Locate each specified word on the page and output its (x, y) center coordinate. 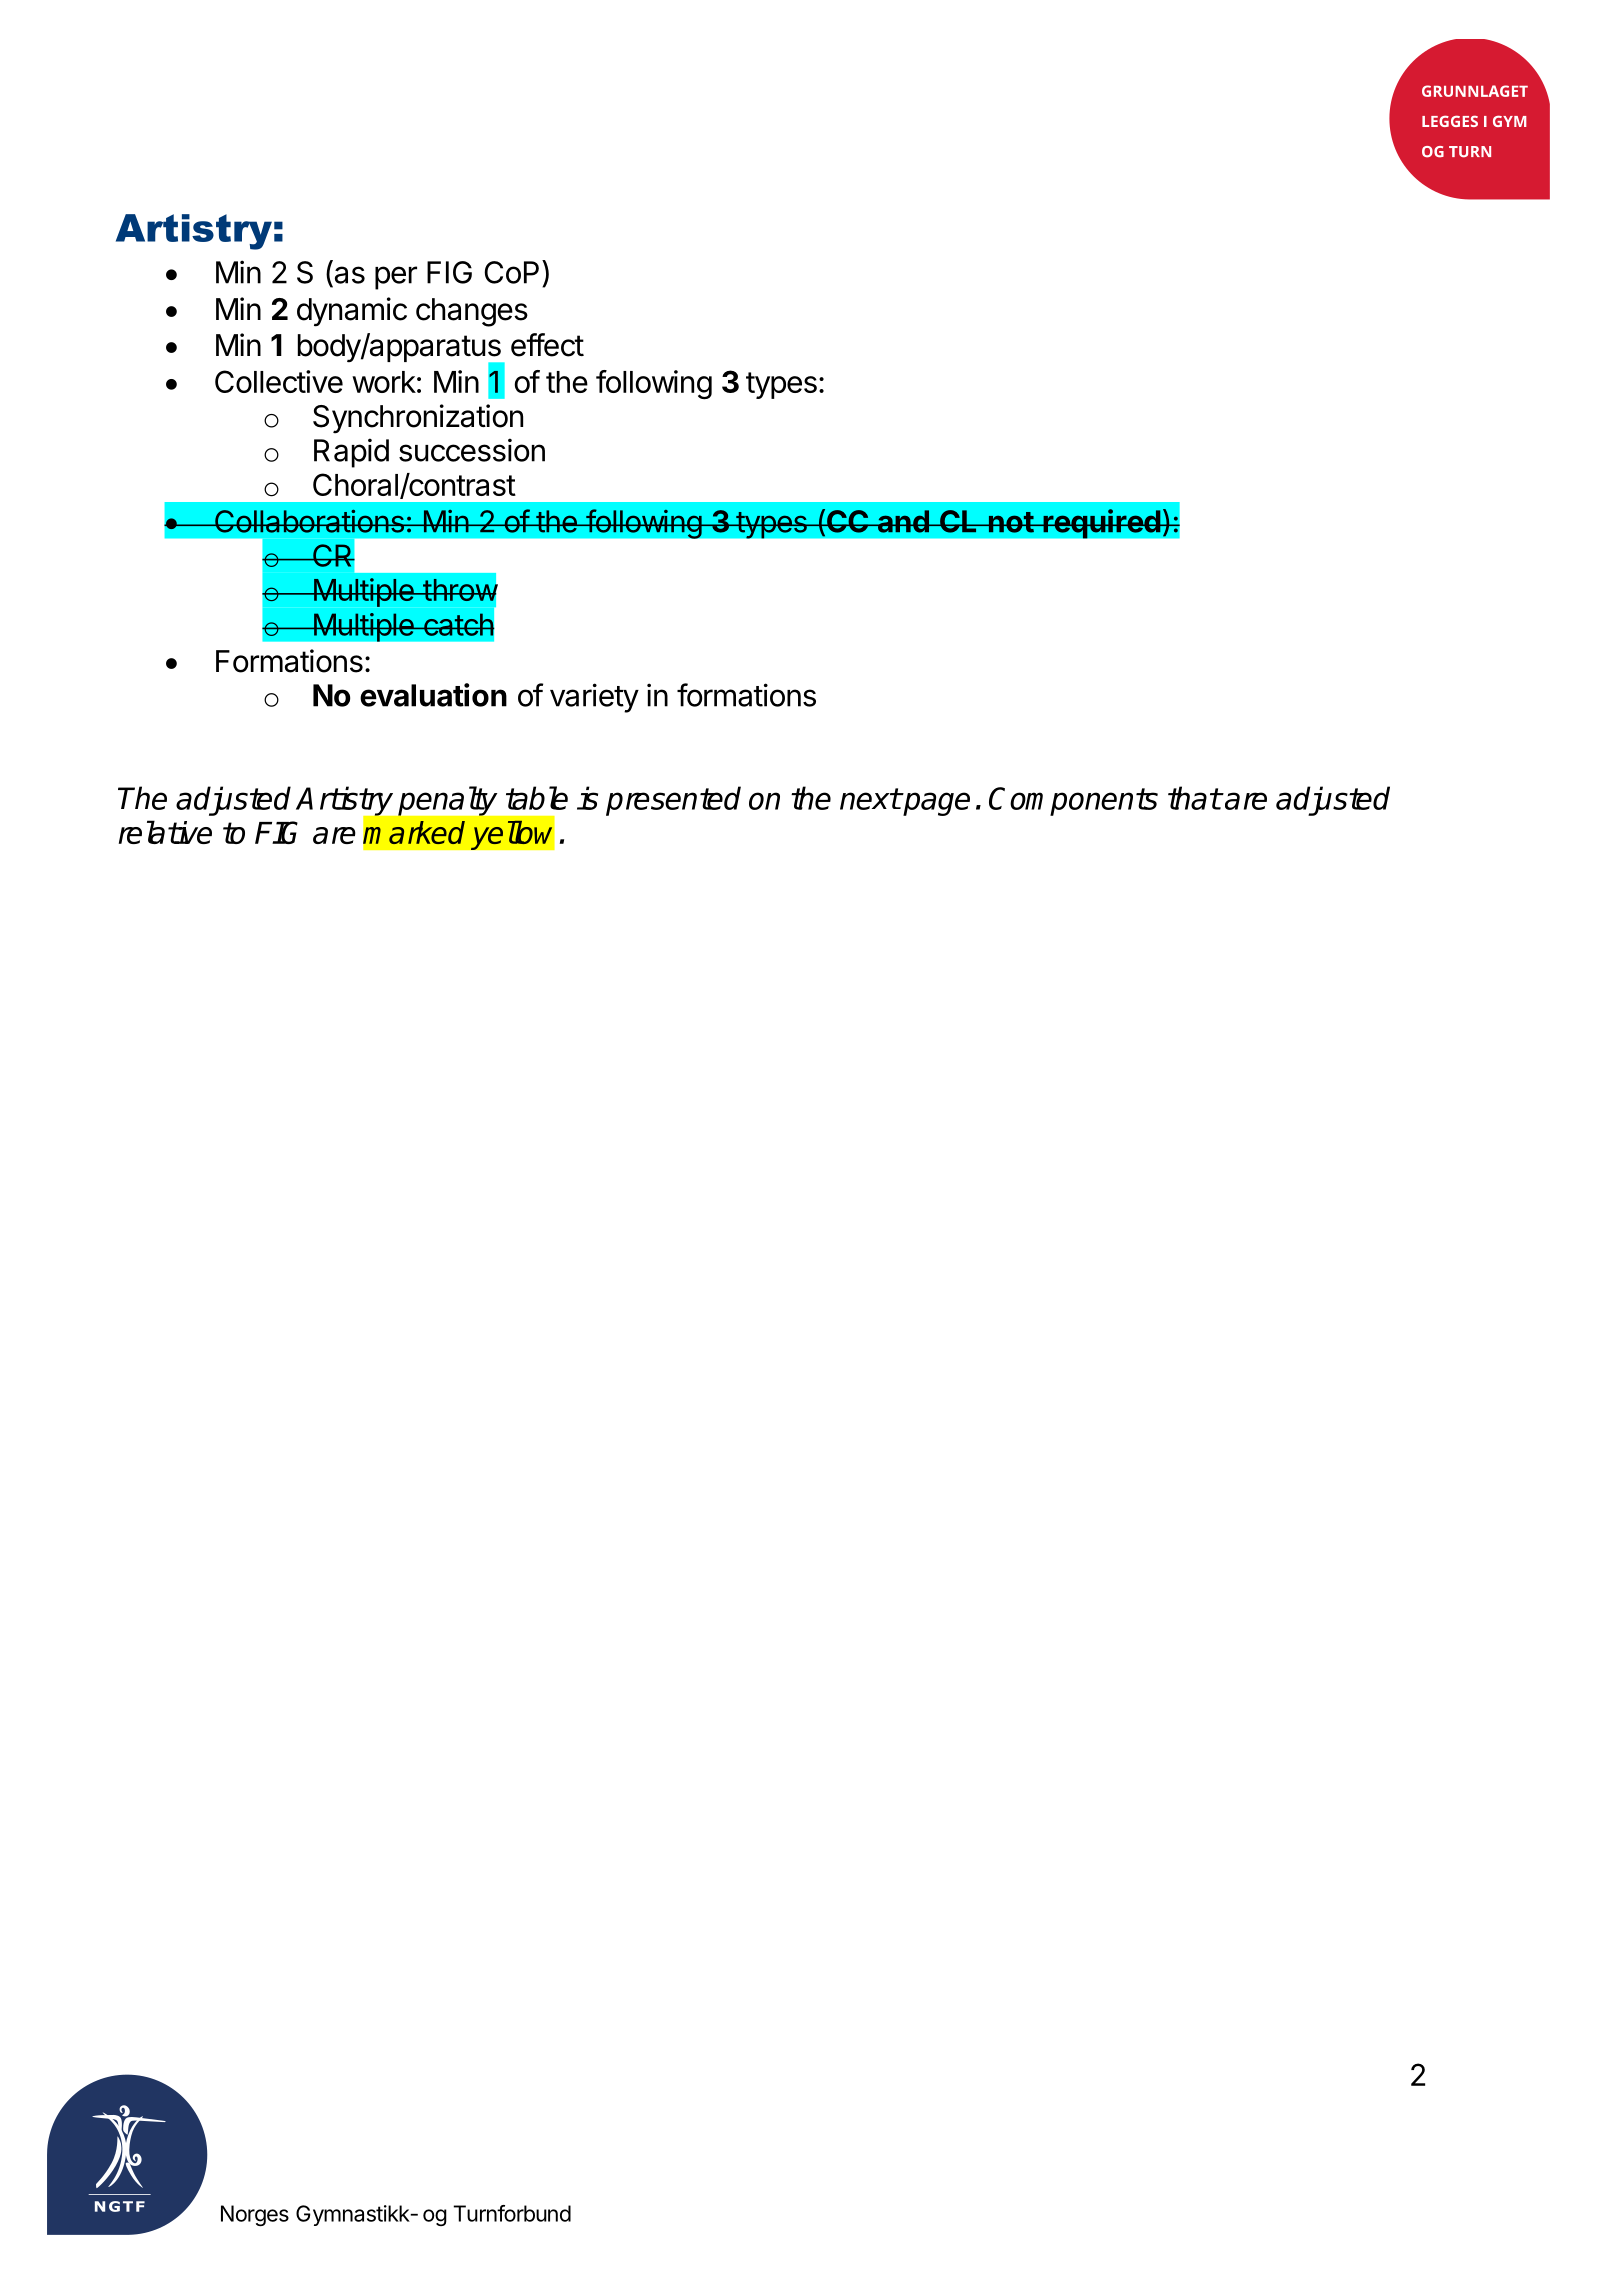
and (903, 521)
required (1101, 524)
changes (472, 312)
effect (547, 345)
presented (673, 801)
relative (165, 832)
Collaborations (309, 521)
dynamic (352, 312)
